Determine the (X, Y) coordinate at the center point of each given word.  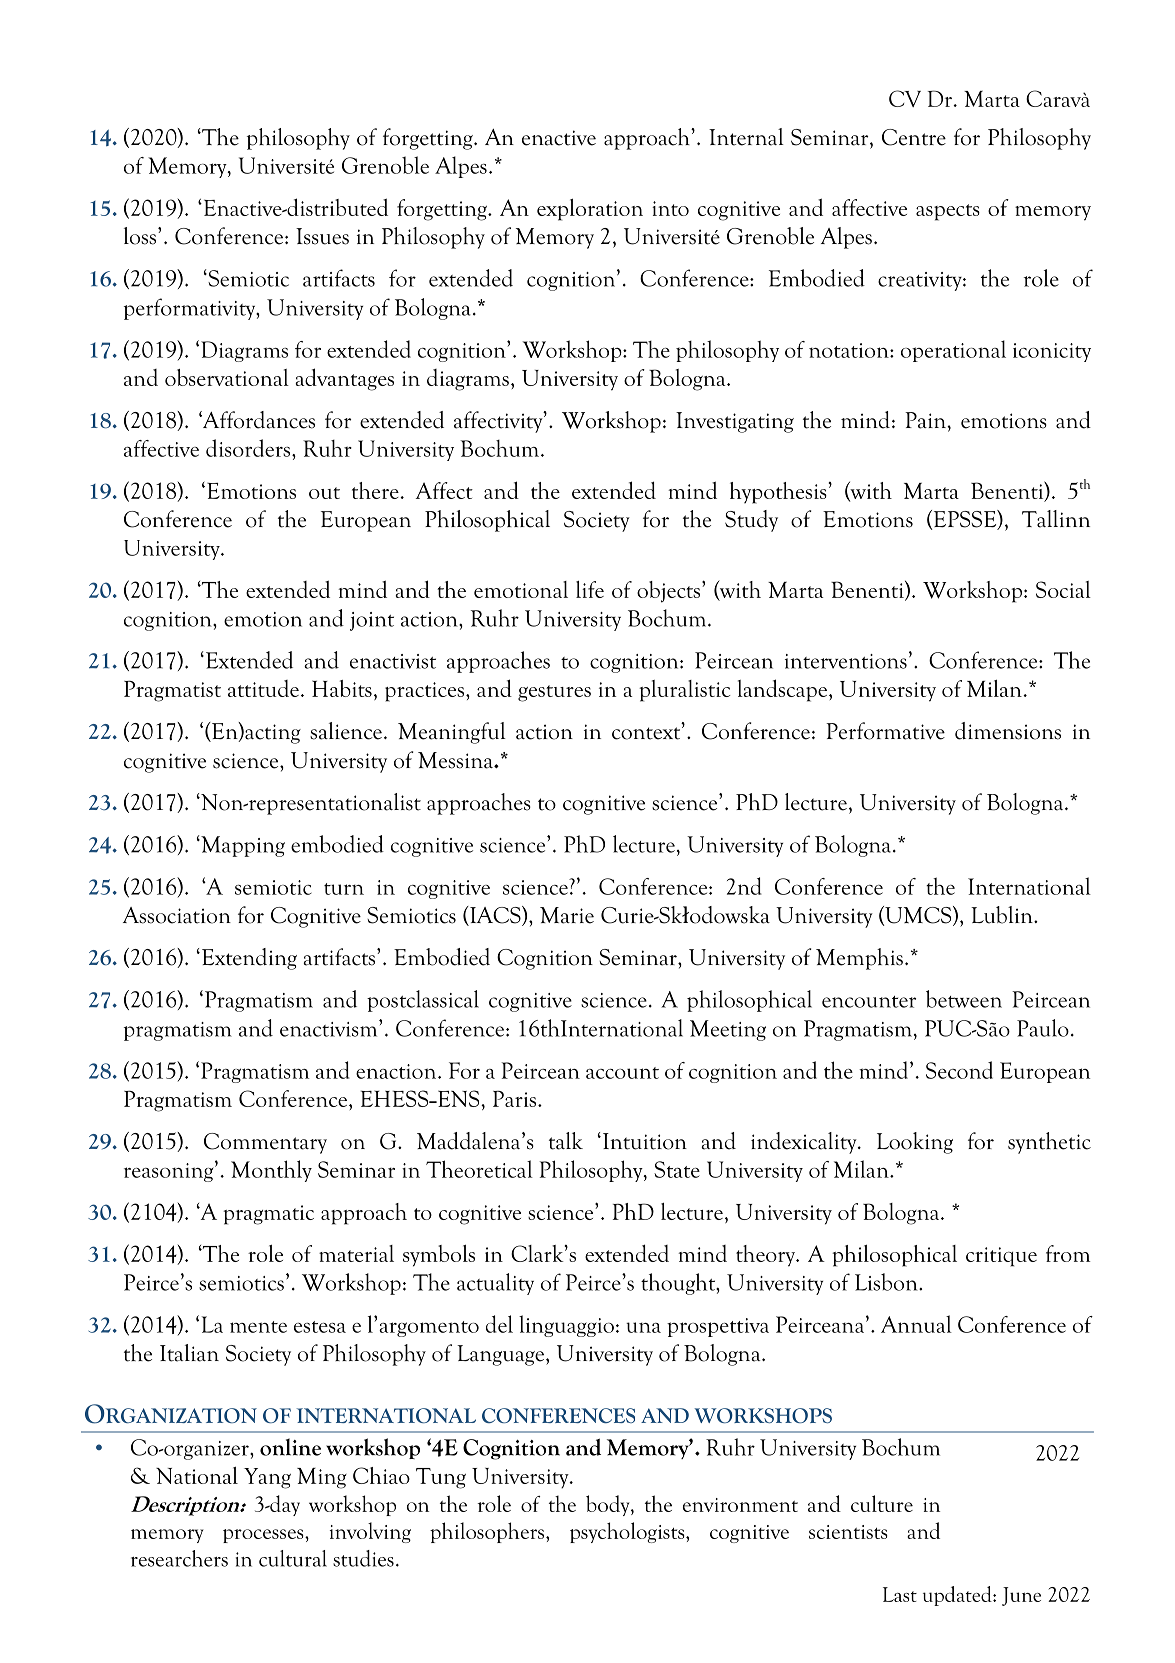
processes (264, 1536)
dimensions (1008, 731)
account (622, 1073)
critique (1001, 1257)
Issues (322, 236)
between (964, 999)
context (647, 733)
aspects (948, 212)
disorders (248, 448)
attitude (263, 688)
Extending (248, 959)
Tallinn (1056, 519)
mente (258, 1327)
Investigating (735, 422)
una (643, 1327)
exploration (590, 210)
